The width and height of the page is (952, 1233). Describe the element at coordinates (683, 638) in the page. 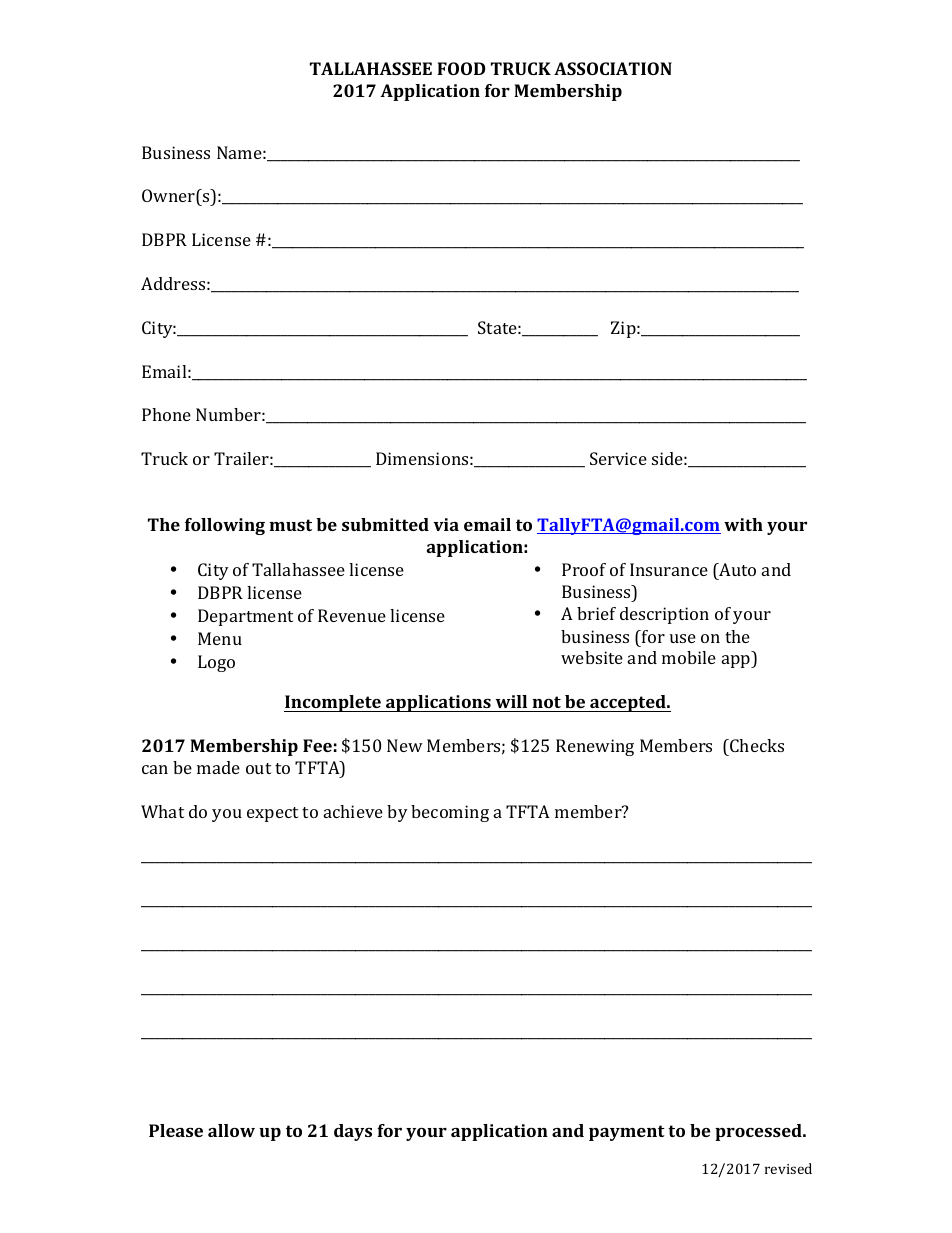

I see `use` at that location.
